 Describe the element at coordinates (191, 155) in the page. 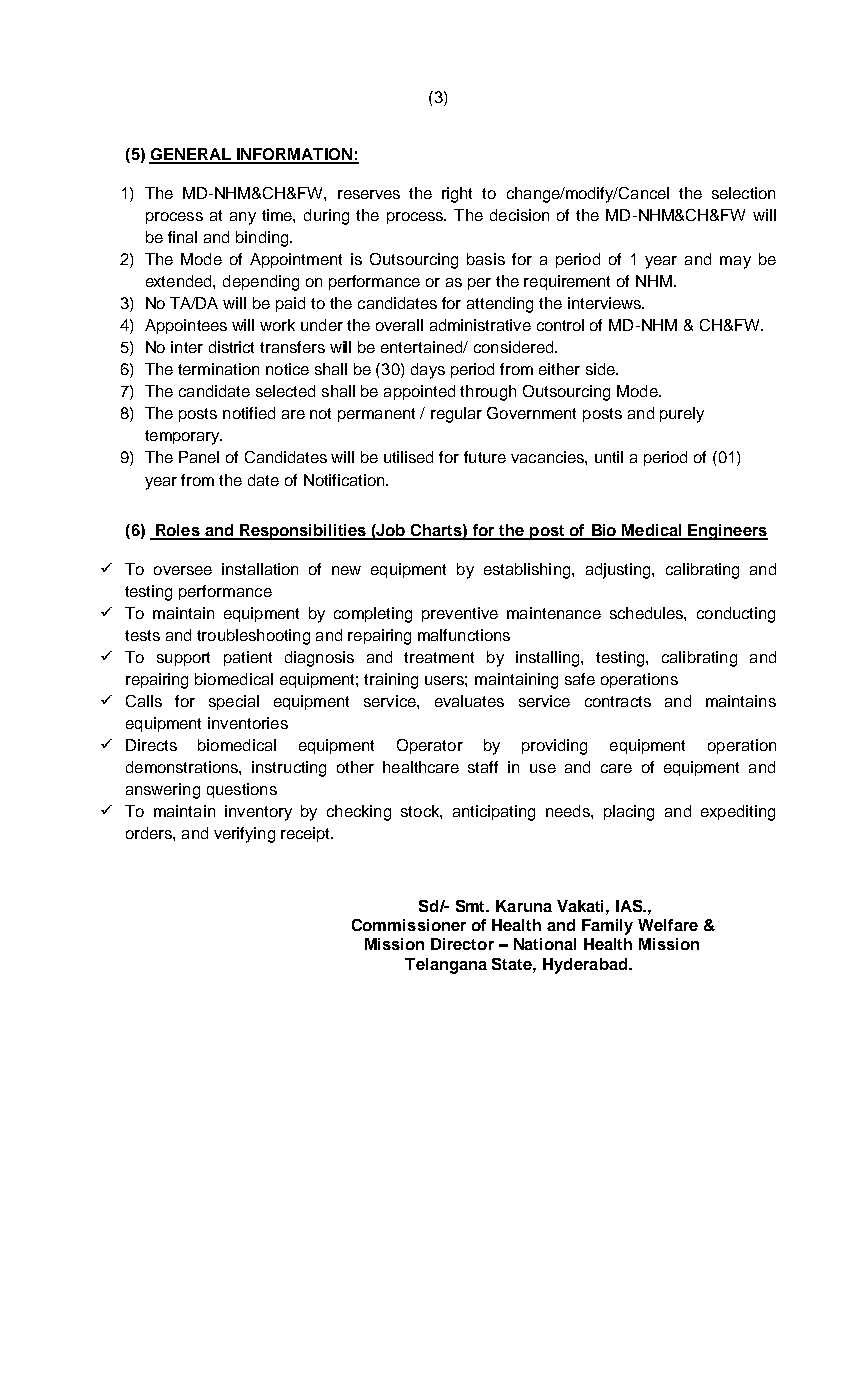

I see `GENERAL` at that location.
